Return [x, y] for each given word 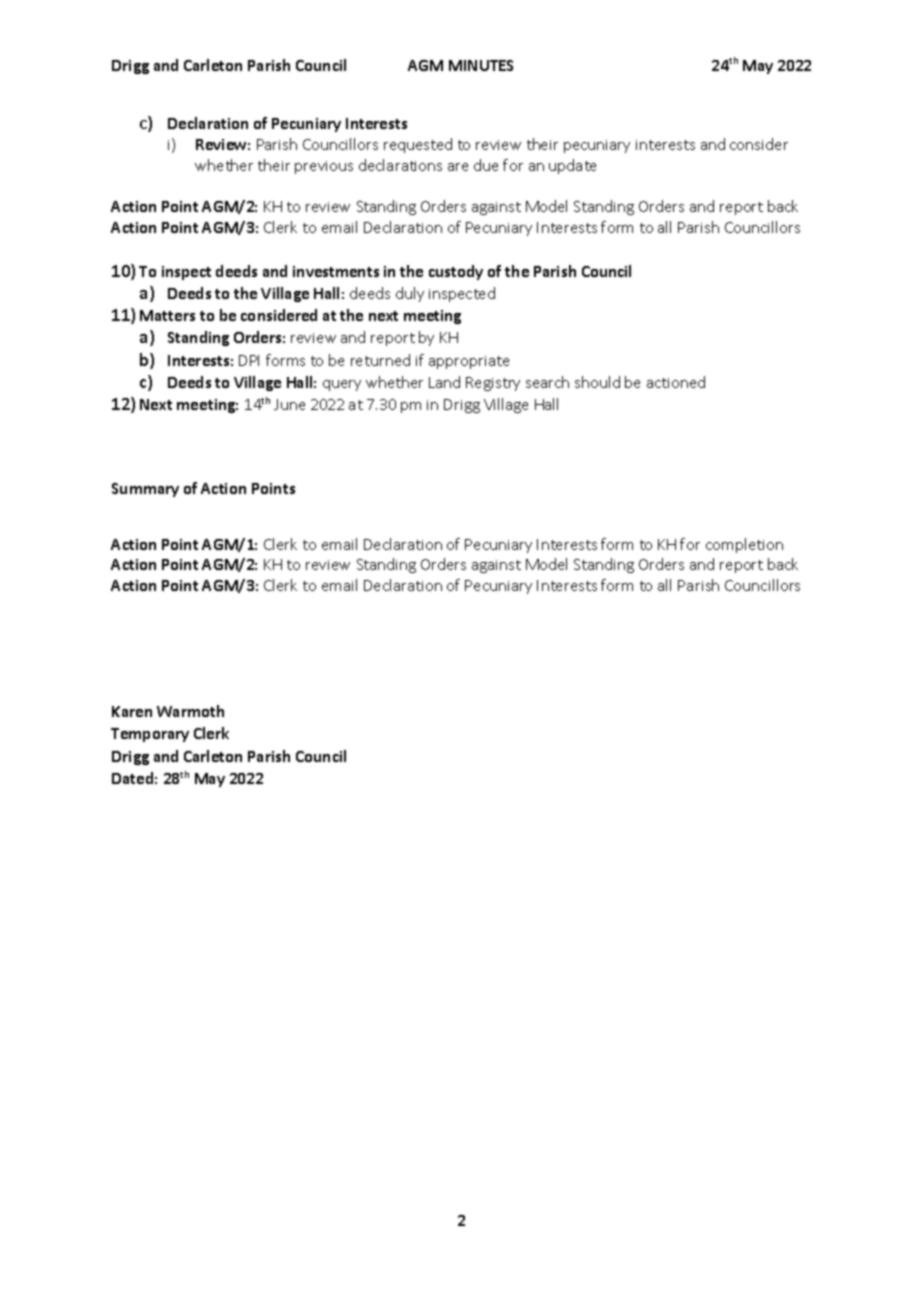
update [572, 166]
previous [324, 167]
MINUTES [481, 65]
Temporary [150, 735]
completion [744, 545]
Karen [132, 711]
